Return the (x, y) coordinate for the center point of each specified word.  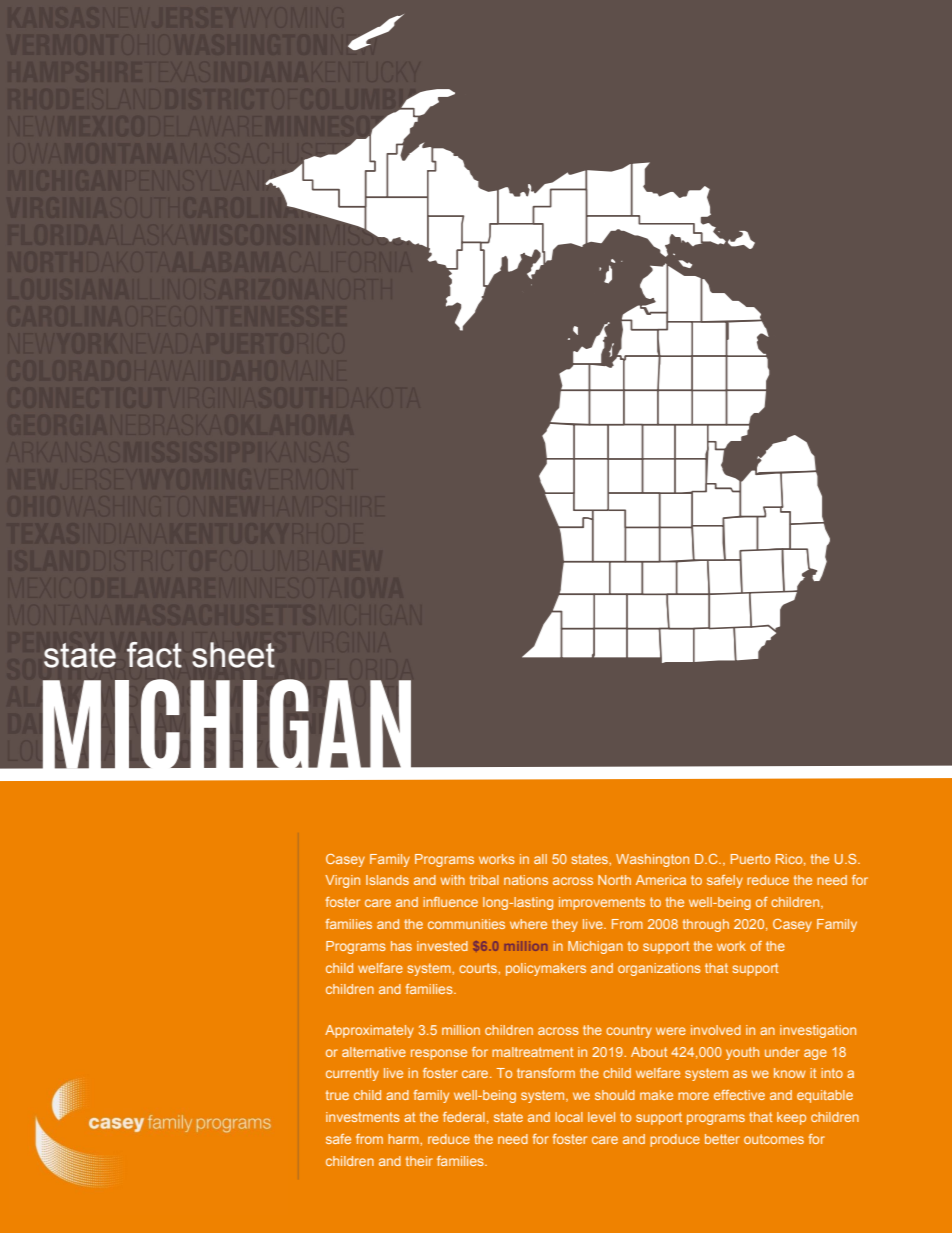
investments (363, 1117)
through (706, 925)
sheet (233, 655)
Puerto (750, 859)
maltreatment (532, 1052)
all (540, 859)
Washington (652, 860)
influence (450, 902)
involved (716, 1030)
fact (154, 655)
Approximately (369, 1031)
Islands (387, 880)
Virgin (342, 881)
